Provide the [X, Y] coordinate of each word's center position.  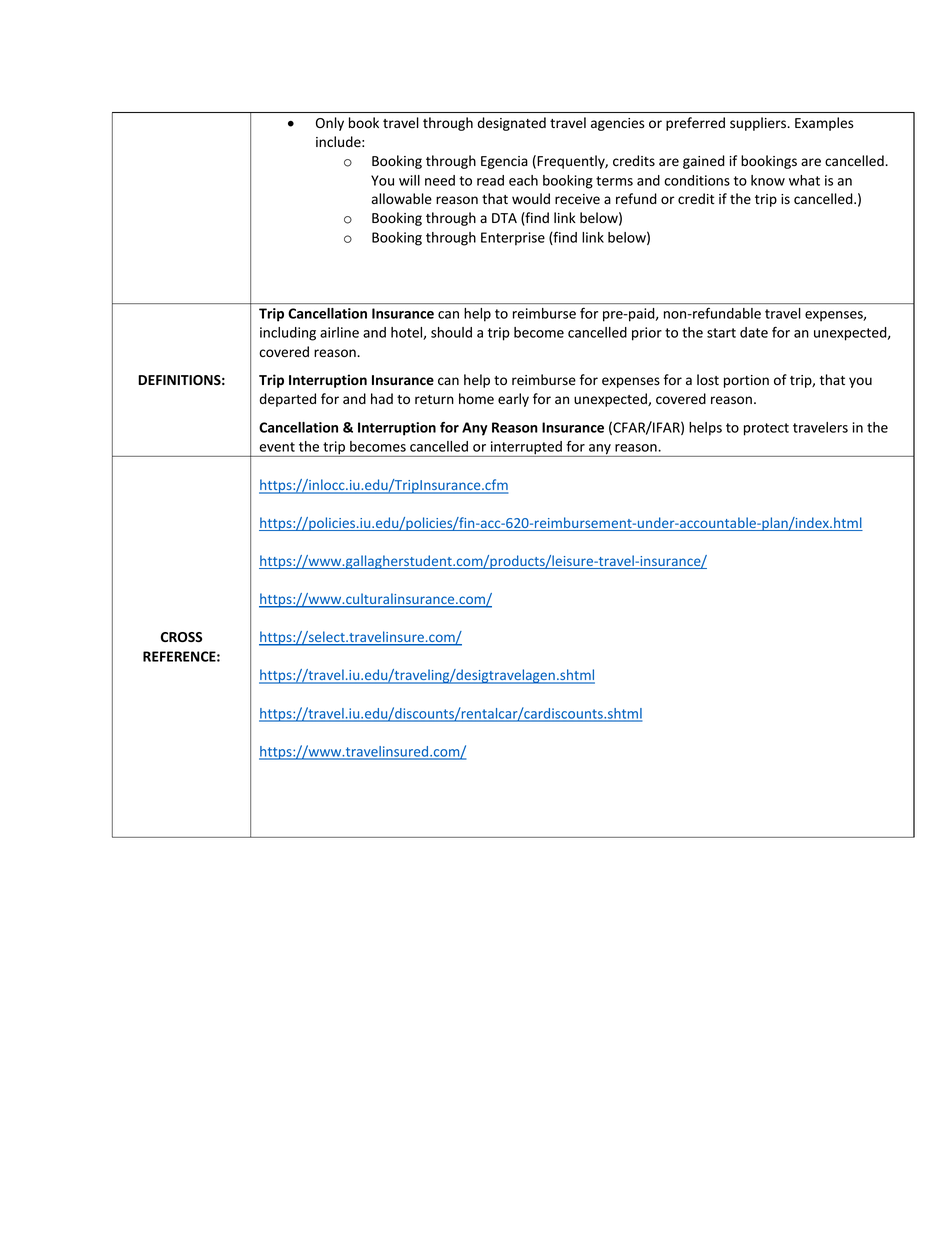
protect [766, 429]
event [277, 447]
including [288, 334]
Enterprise [513, 239]
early [513, 400]
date [754, 332]
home [476, 398]
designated [512, 124]
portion [746, 381]
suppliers [759, 124]
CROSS [181, 637]
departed [288, 400]
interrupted [526, 449]
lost [708, 379]
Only [330, 124]
